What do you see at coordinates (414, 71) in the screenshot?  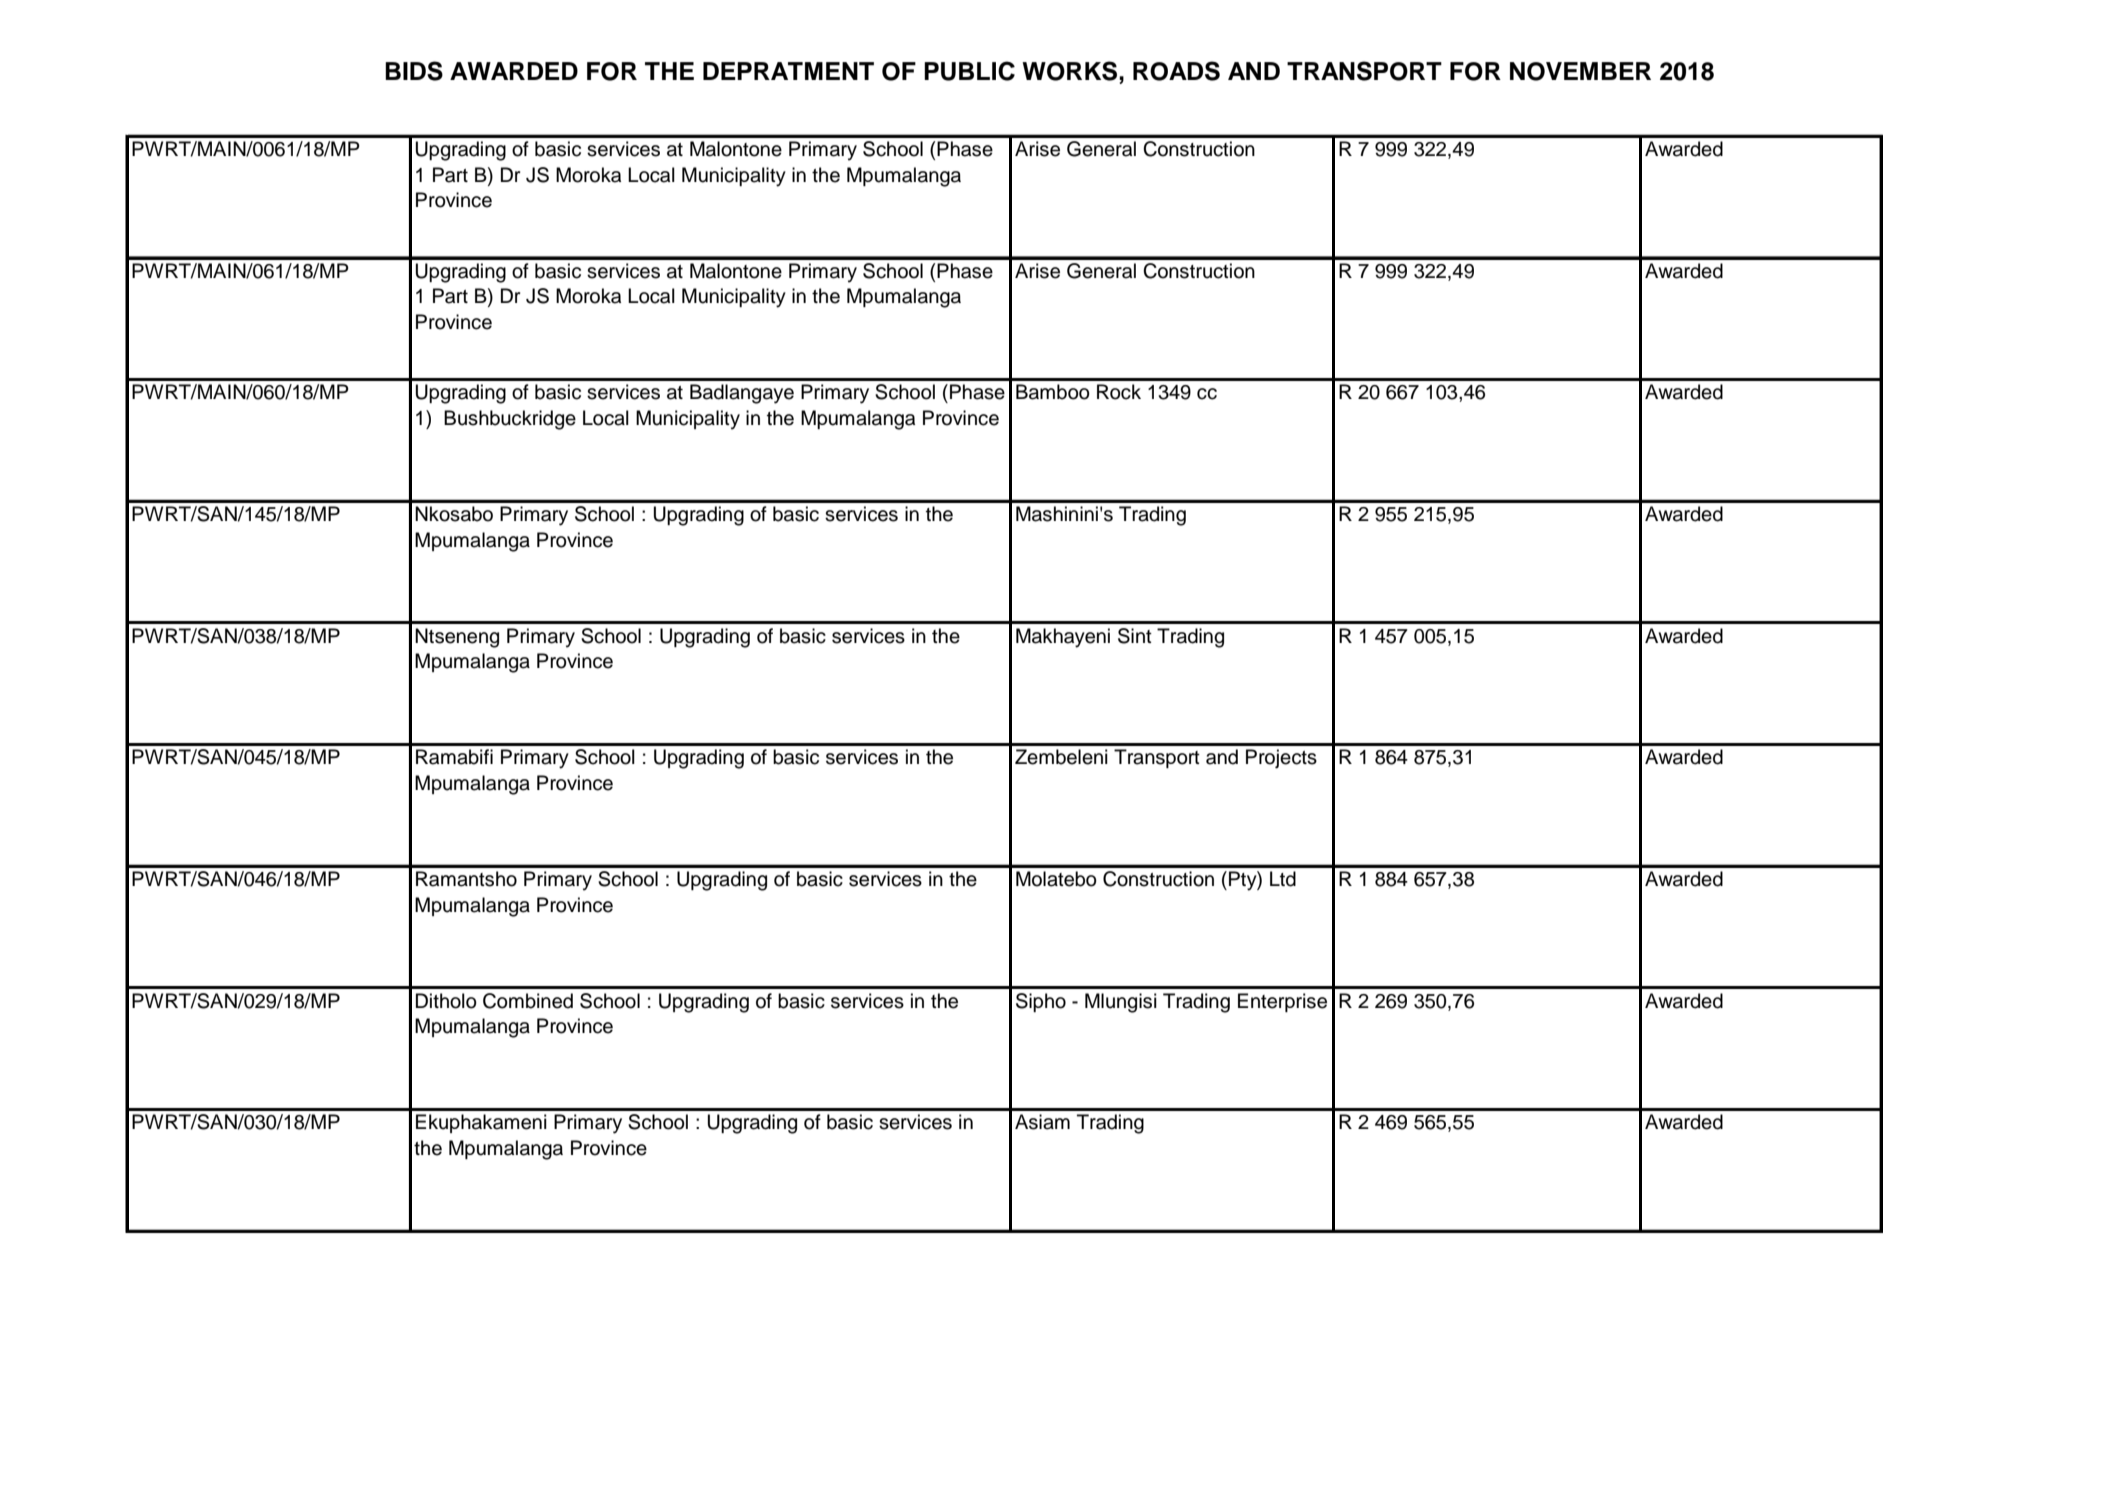 I see `BIDS` at bounding box center [414, 71].
